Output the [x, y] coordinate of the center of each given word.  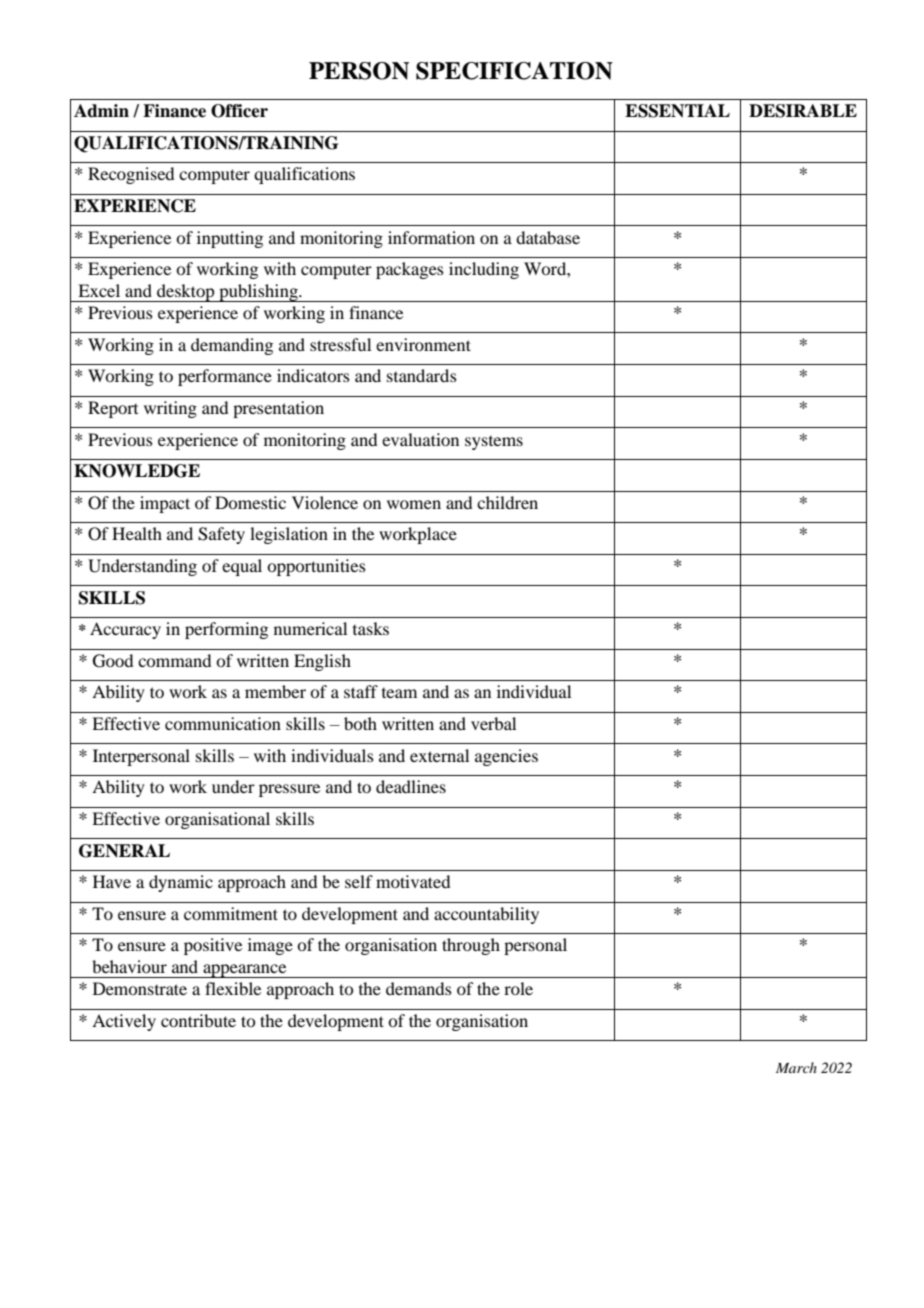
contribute [198, 1020]
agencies [506, 757]
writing [170, 409]
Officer [239, 111]
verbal [493, 723]
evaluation [420, 439]
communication [223, 723]
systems [494, 443]
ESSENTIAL [677, 111]
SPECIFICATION [514, 71]
